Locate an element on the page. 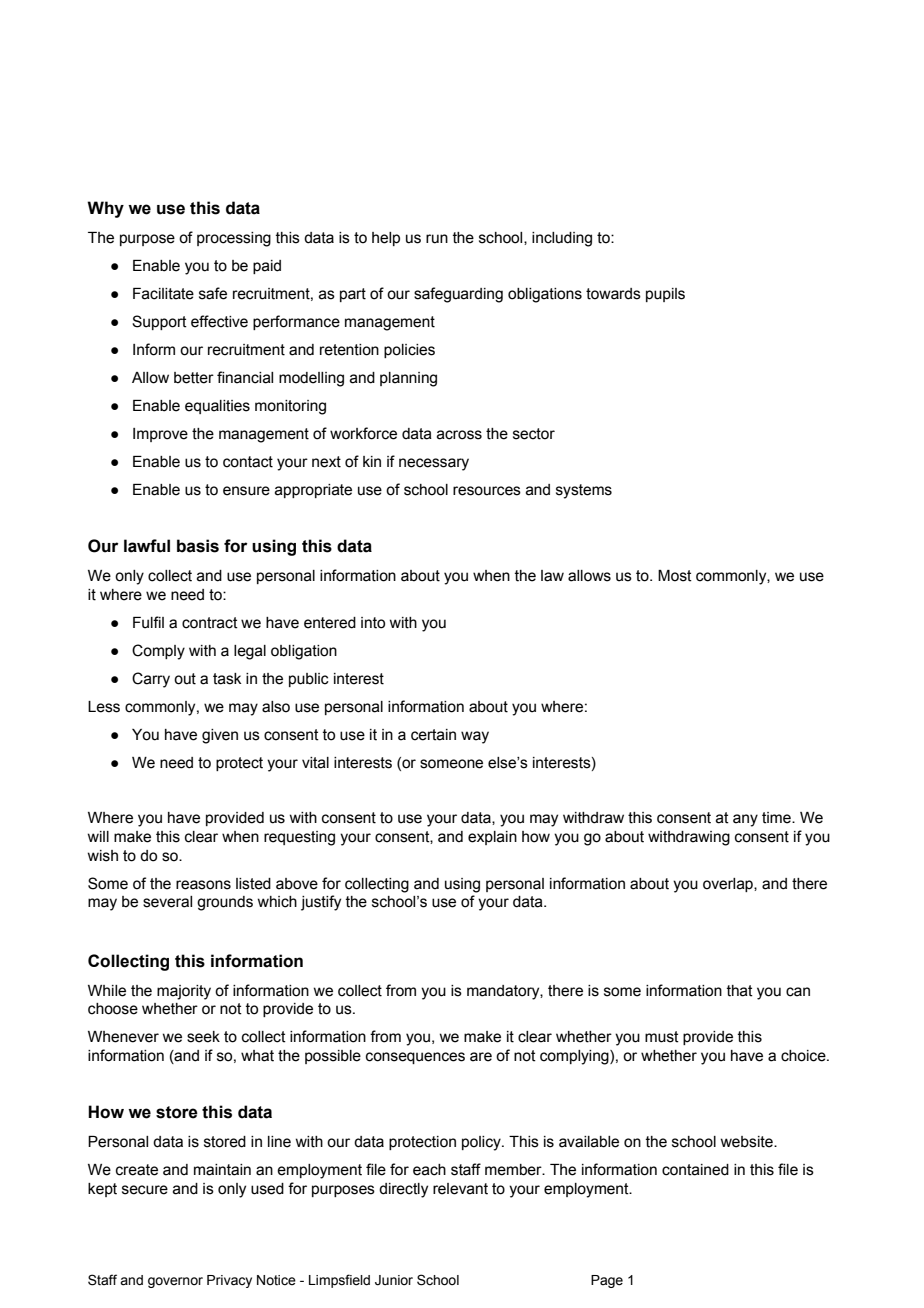 The image size is (924, 1308). that is located at coordinates (740, 991).
